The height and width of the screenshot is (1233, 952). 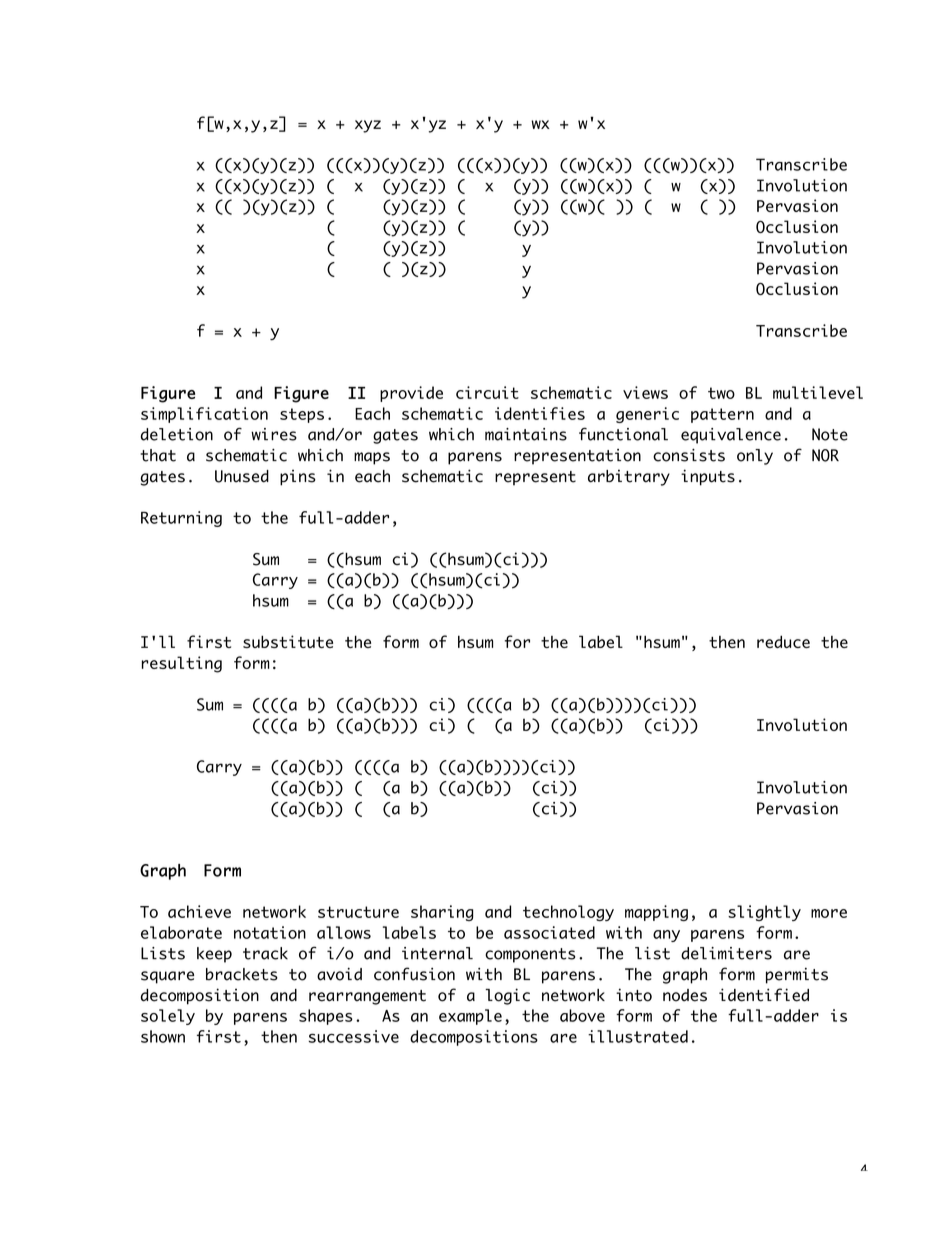 I want to click on solely, so click(x=168, y=1017).
